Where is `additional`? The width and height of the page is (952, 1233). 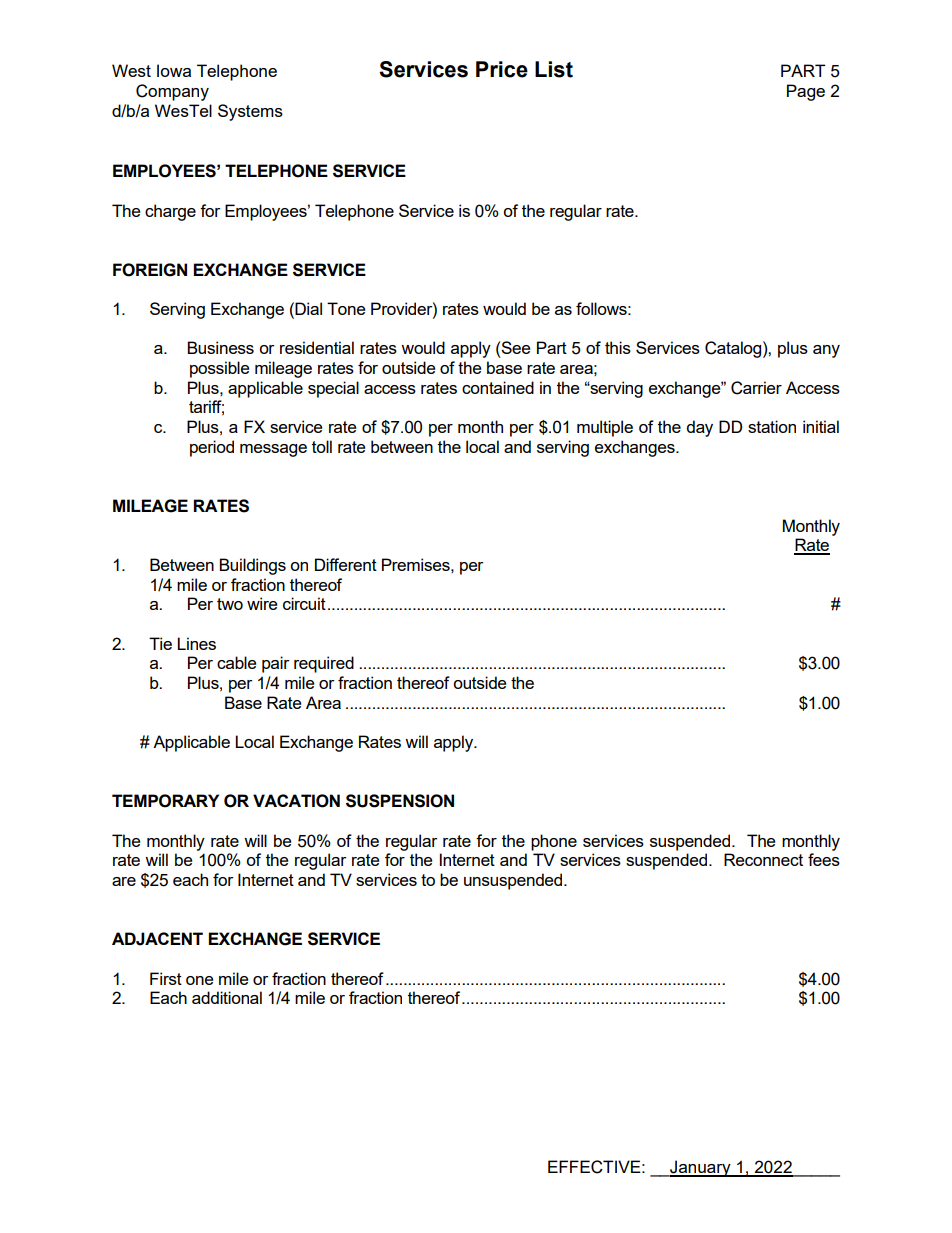
additional is located at coordinates (227, 997).
